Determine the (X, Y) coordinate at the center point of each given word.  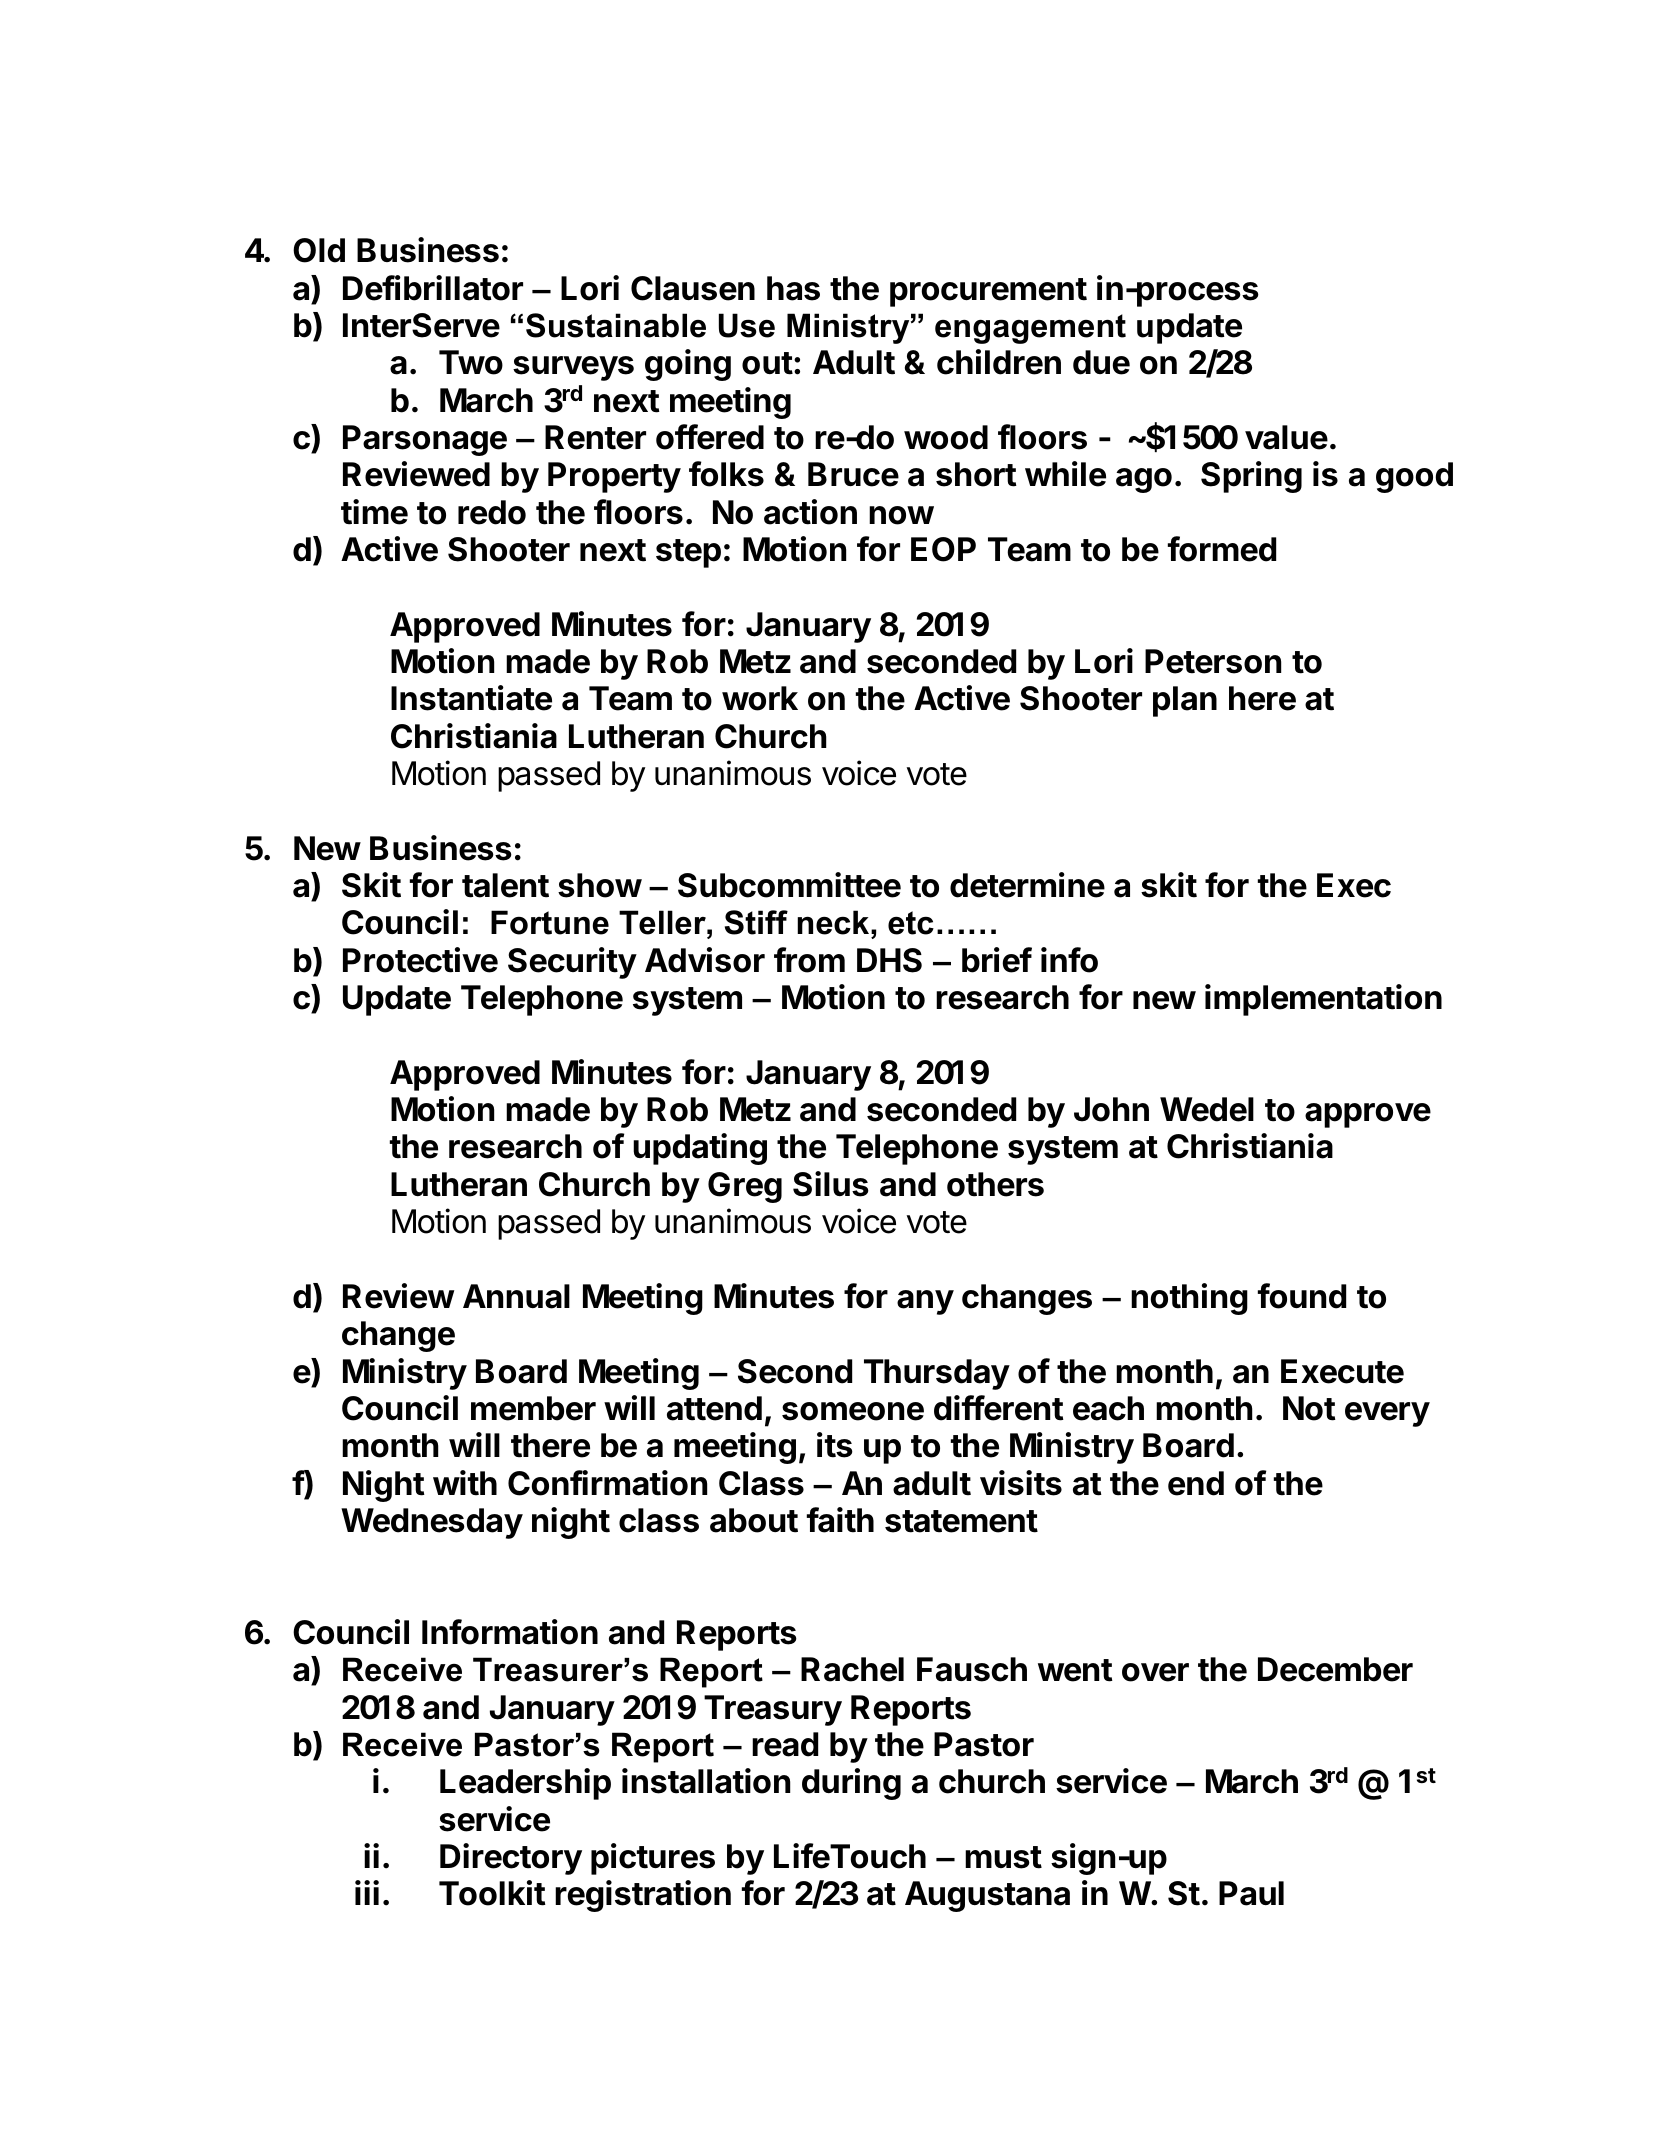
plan (1185, 701)
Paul (1251, 1893)
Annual (516, 1296)
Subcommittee (789, 885)
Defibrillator (433, 288)
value (1286, 437)
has (793, 288)
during (851, 1784)
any (925, 1302)
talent (505, 885)
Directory (511, 1859)
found (1302, 1296)
